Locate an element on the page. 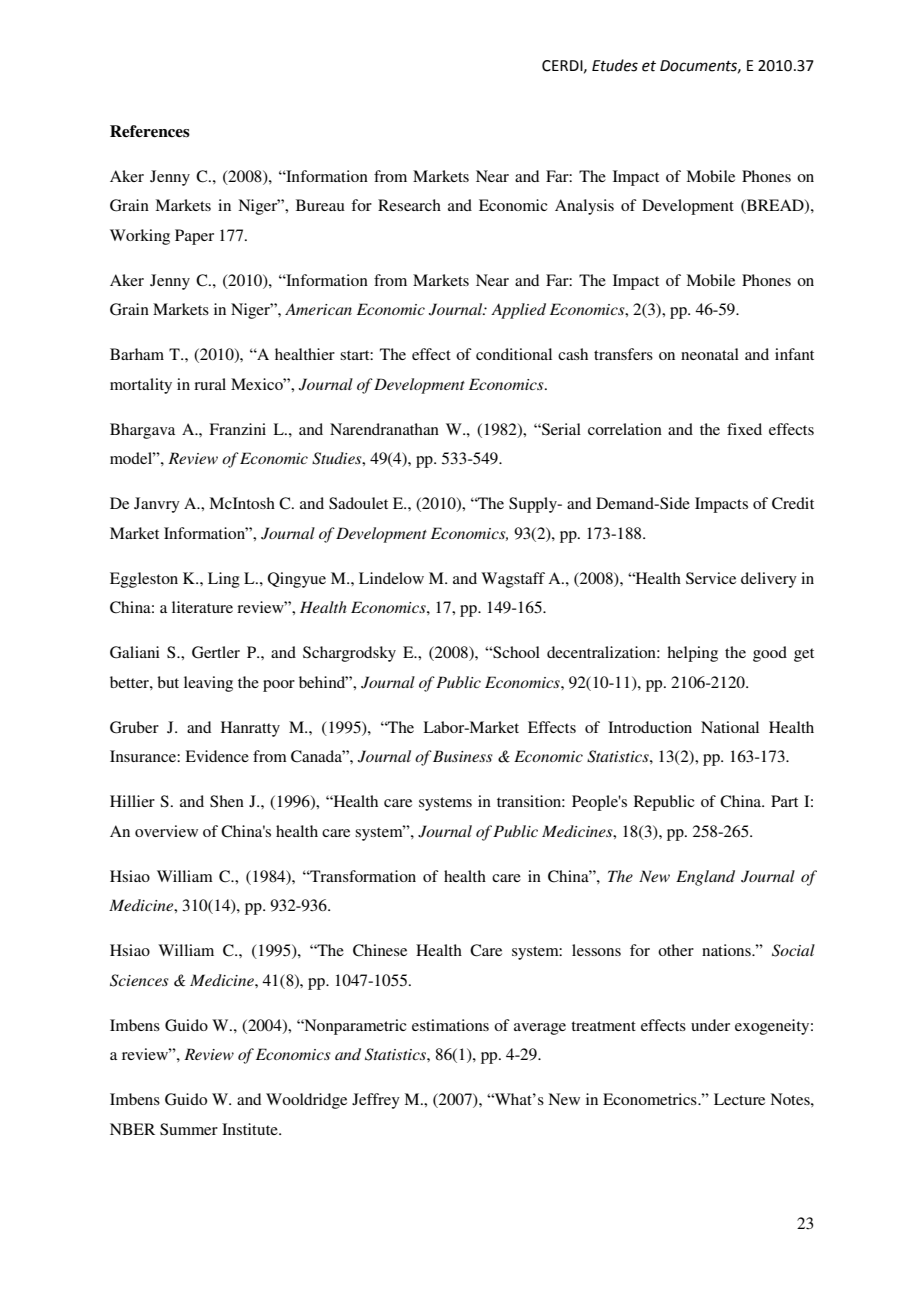  neonatal is located at coordinates (710, 354).
